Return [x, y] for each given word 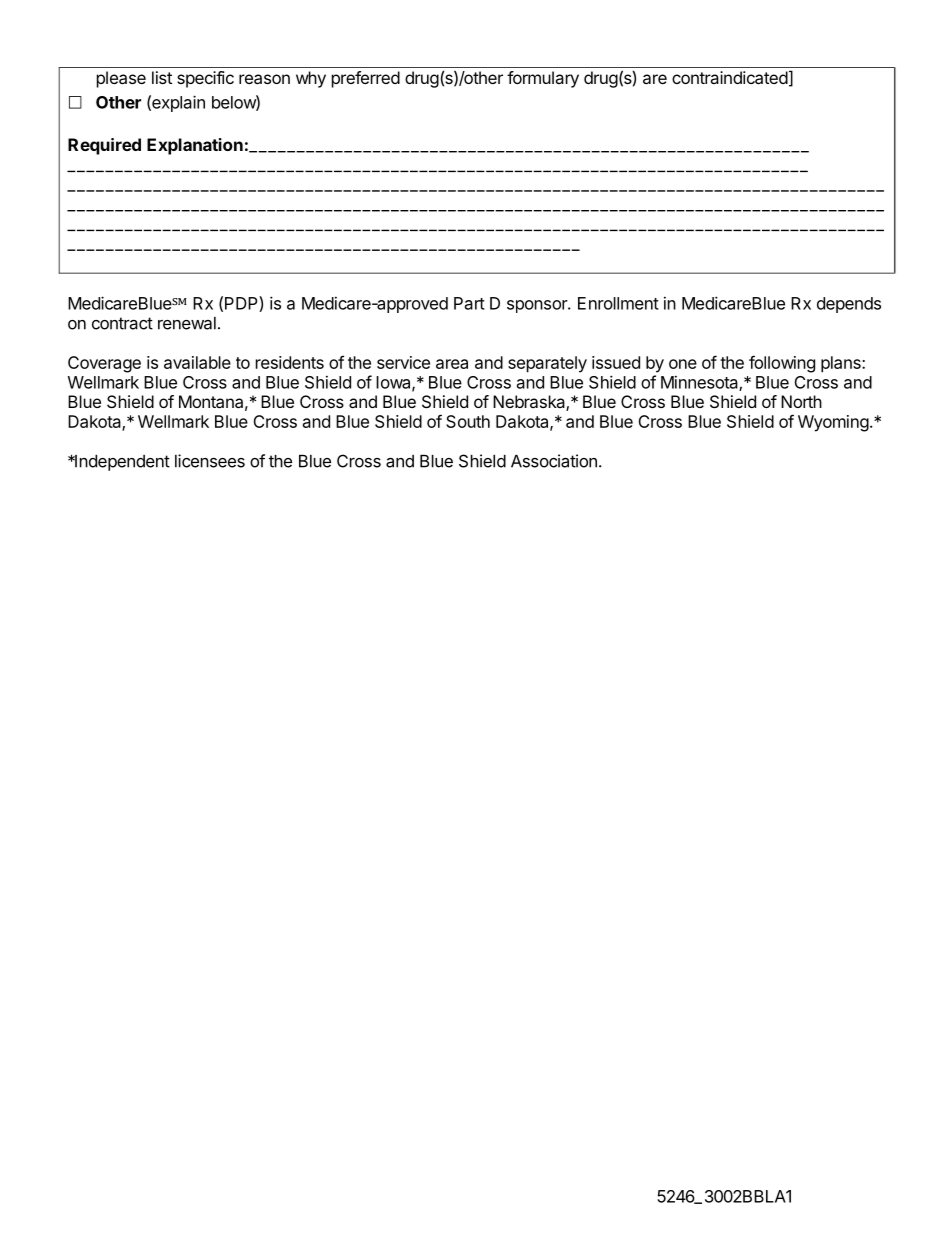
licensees [210, 461]
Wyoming [833, 423]
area [452, 364]
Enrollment [618, 303]
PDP [242, 304]
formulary [543, 79]
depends [849, 305]
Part [469, 303]
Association [554, 461]
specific [205, 79]
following [782, 364]
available [197, 362]
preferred [366, 79]
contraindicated [730, 77]
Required [104, 146]
